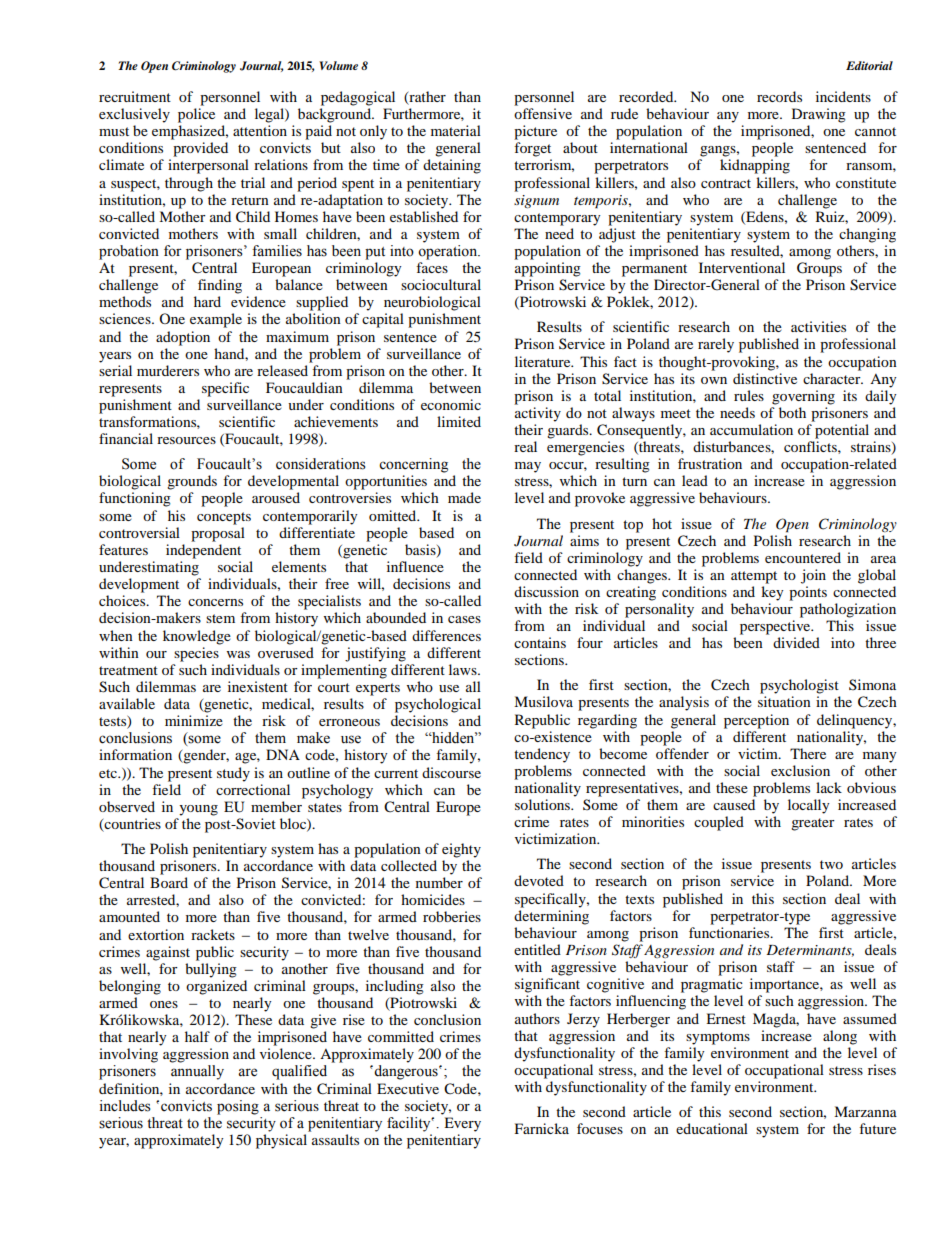 Image resolution: width=952 pixels, height=1233 pixels. I want to click on offensive, so click(543, 113).
